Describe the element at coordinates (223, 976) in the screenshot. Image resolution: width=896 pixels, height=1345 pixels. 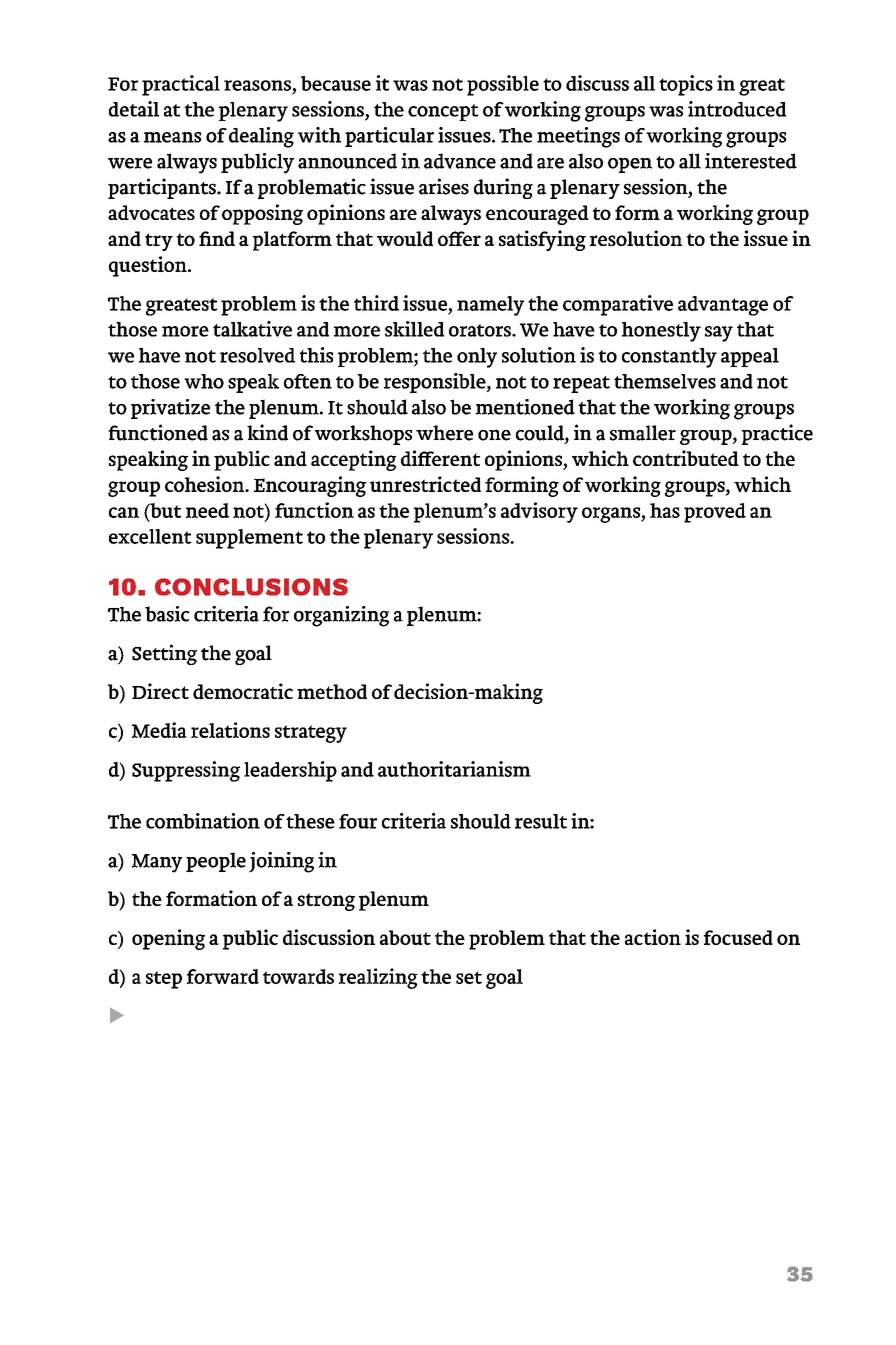
I see `forward` at that location.
